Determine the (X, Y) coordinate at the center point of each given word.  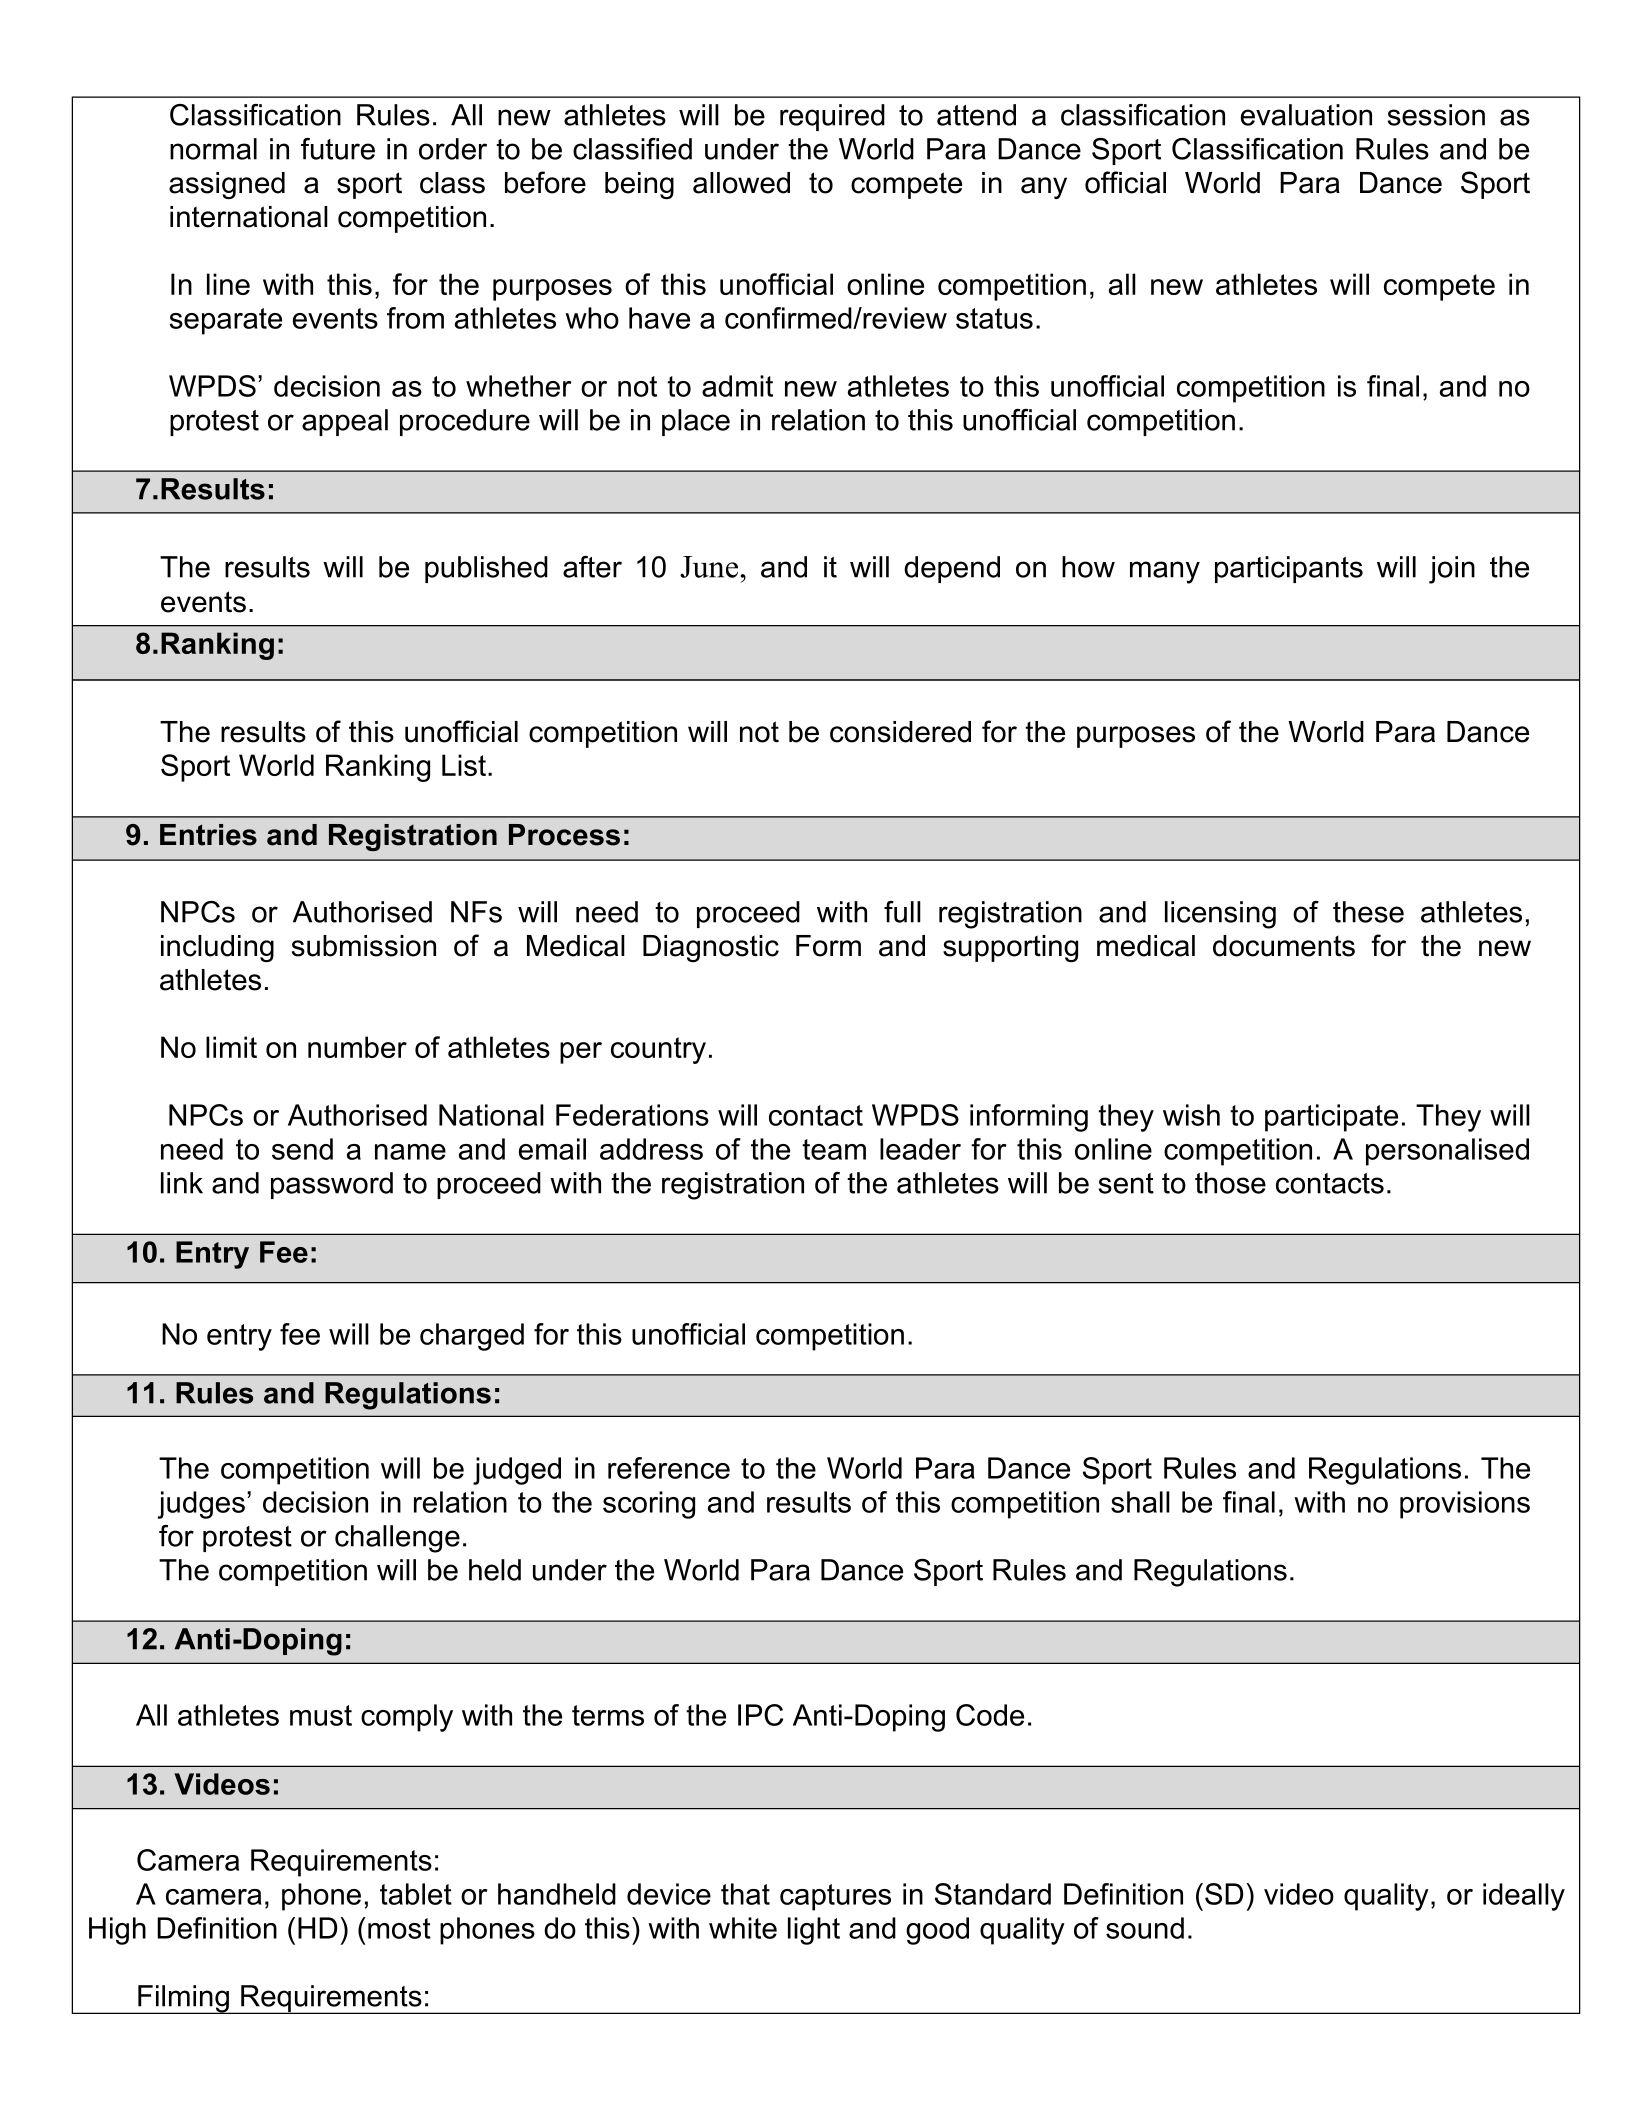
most (399, 1928)
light (814, 1931)
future (338, 149)
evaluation (1306, 115)
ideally (1524, 1897)
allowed (741, 183)
